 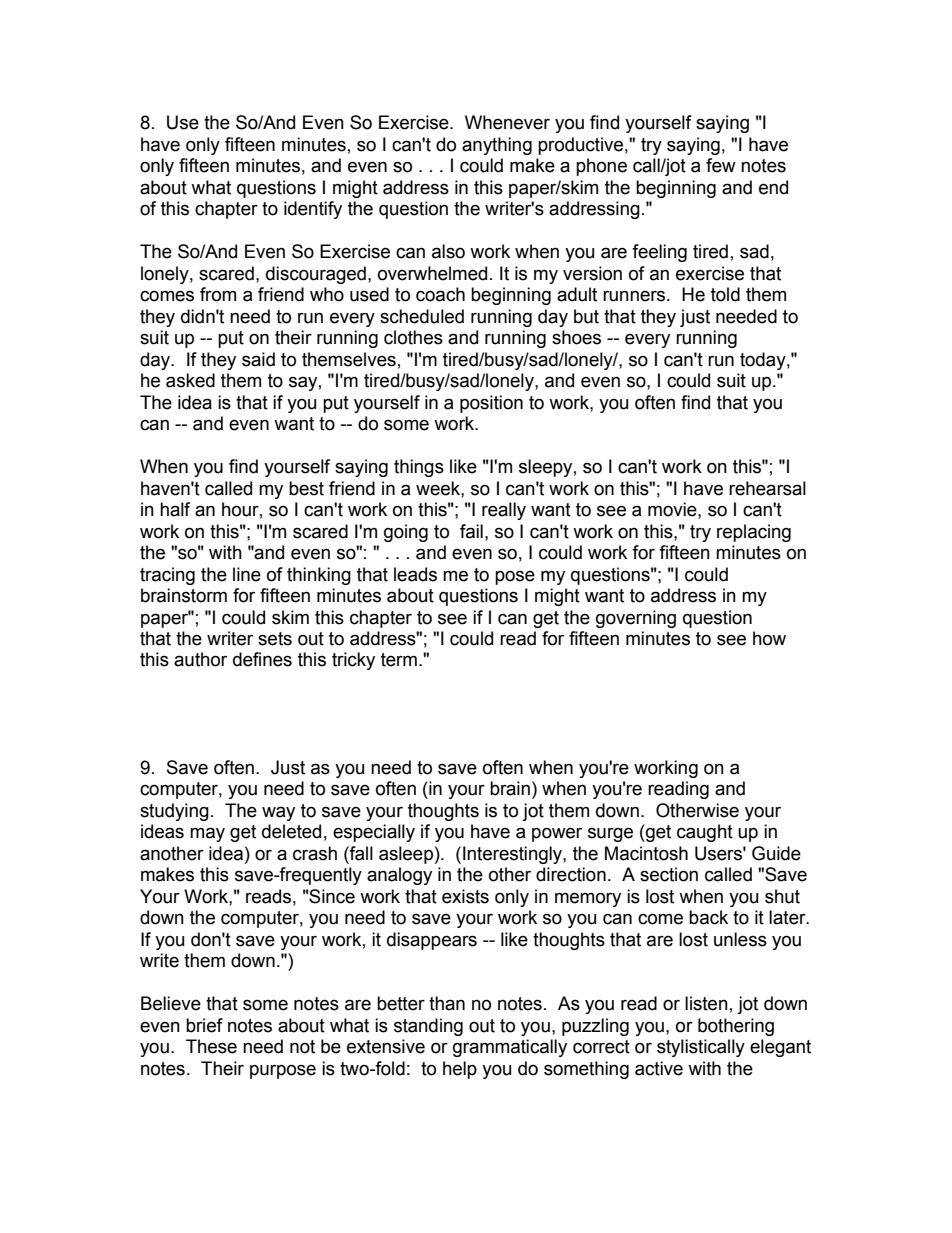 What do you see at coordinates (247, 574) in the screenshot?
I see `line` at bounding box center [247, 574].
